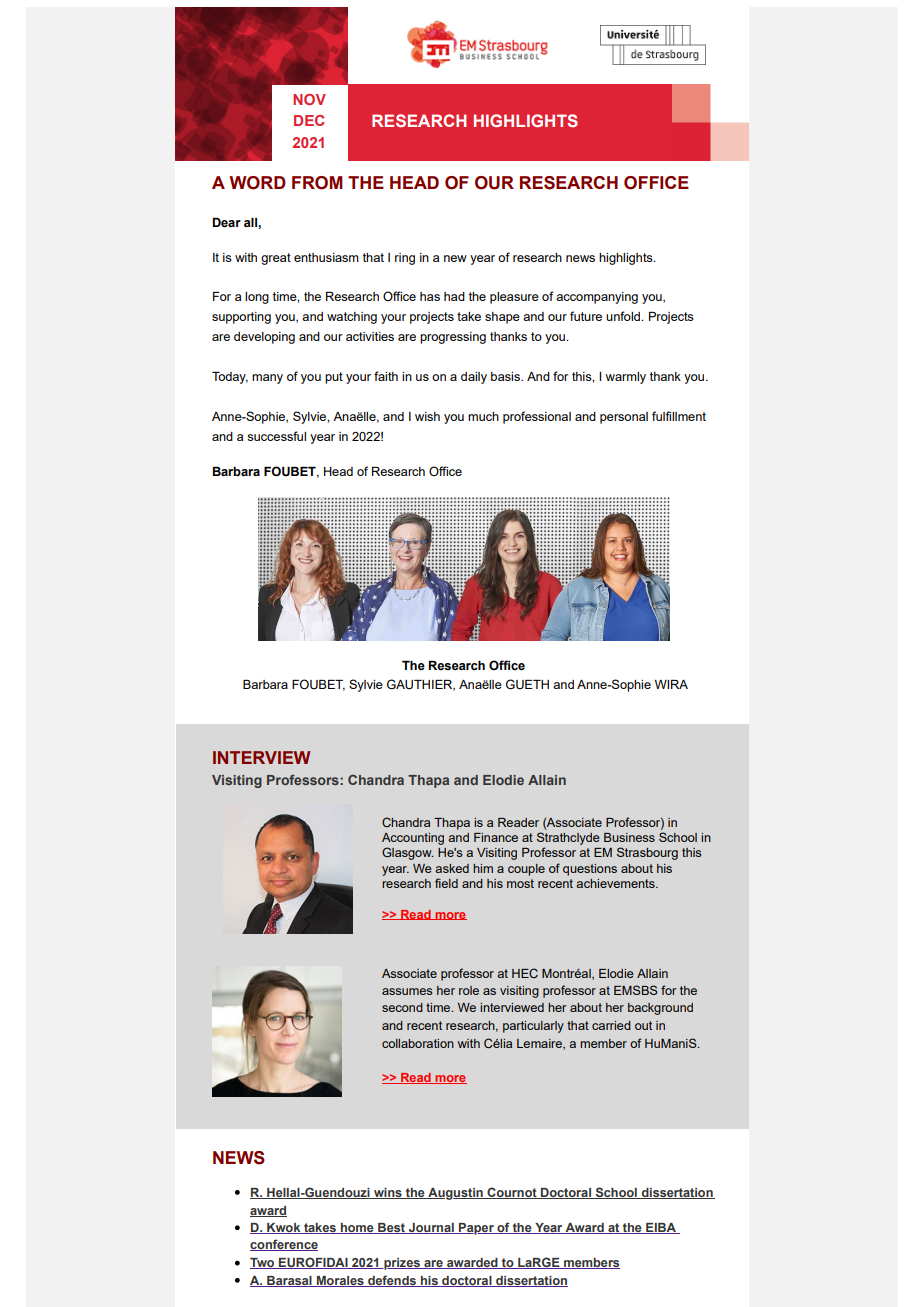  Describe the element at coordinates (405, 259) in the page. I see `ring` at that location.
